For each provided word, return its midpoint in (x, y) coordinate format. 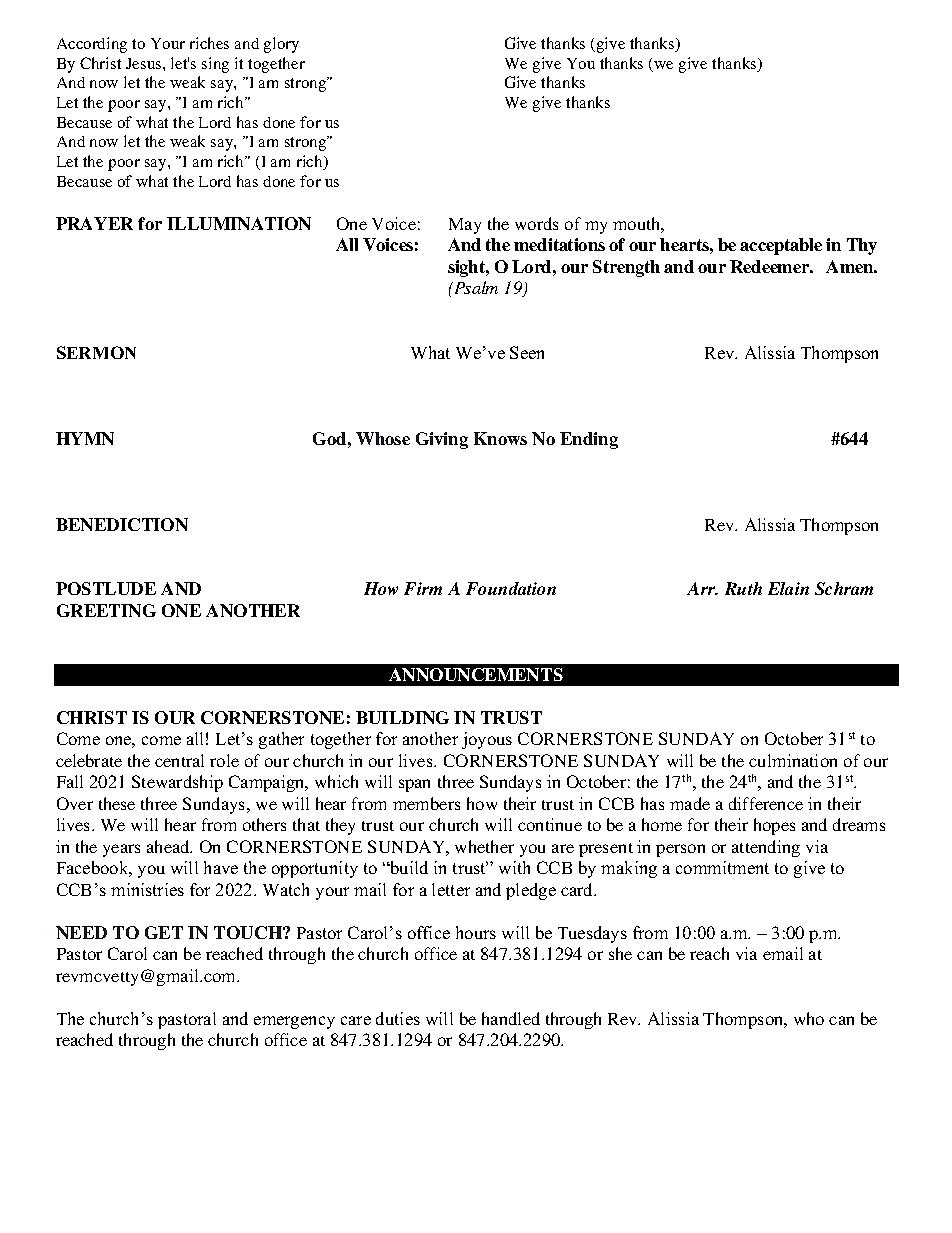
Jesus (145, 63)
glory (281, 45)
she (620, 953)
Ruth (743, 588)
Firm (423, 588)
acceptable (781, 246)
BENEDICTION (122, 524)
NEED (81, 932)
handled (511, 1018)
